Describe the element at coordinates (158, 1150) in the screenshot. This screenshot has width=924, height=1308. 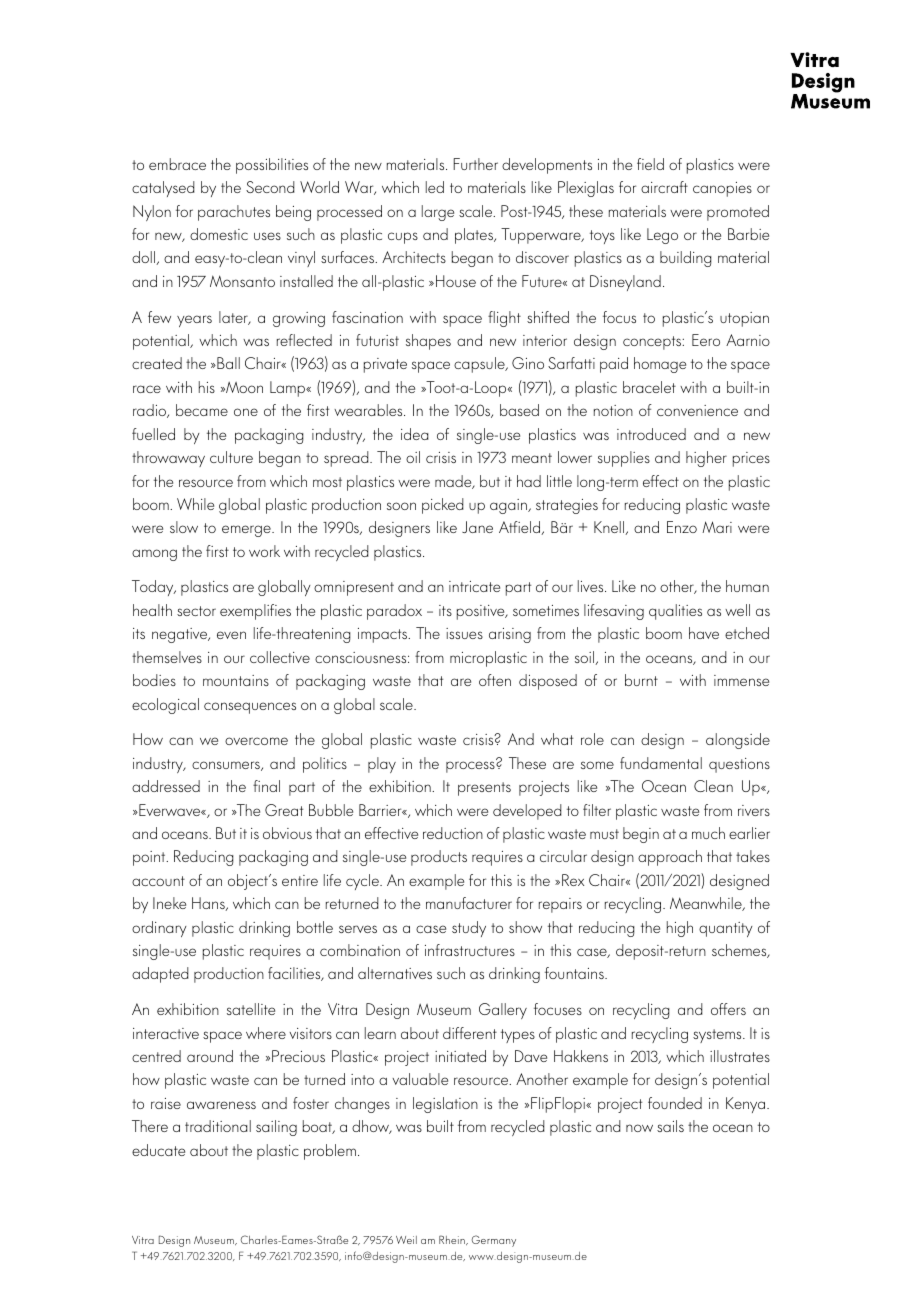
I see `educate` at that location.
